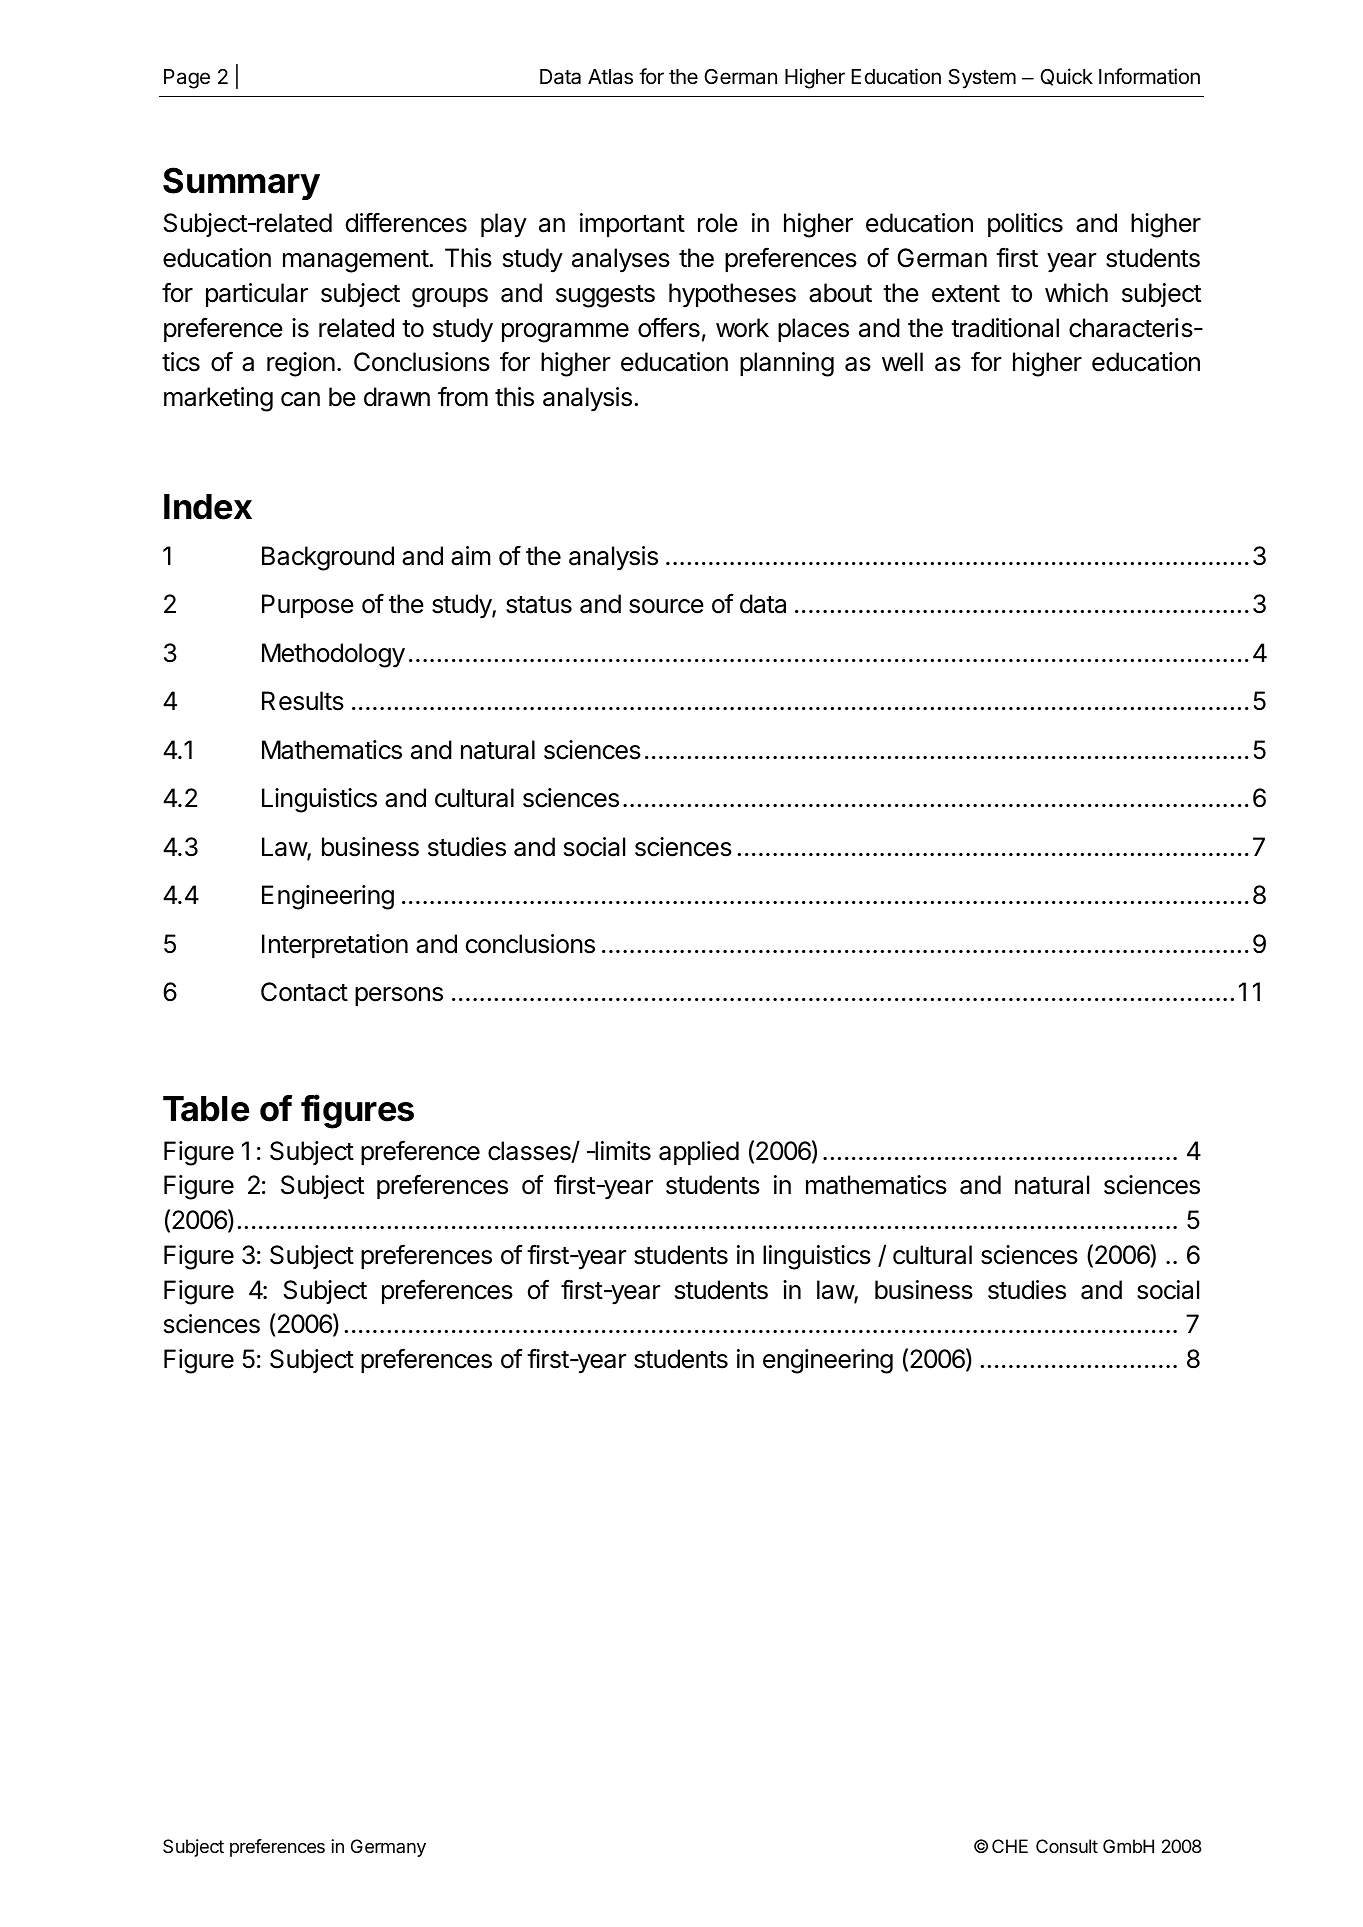 The height and width of the screenshot is (1927, 1363). I want to click on Contact, so click(304, 992).
